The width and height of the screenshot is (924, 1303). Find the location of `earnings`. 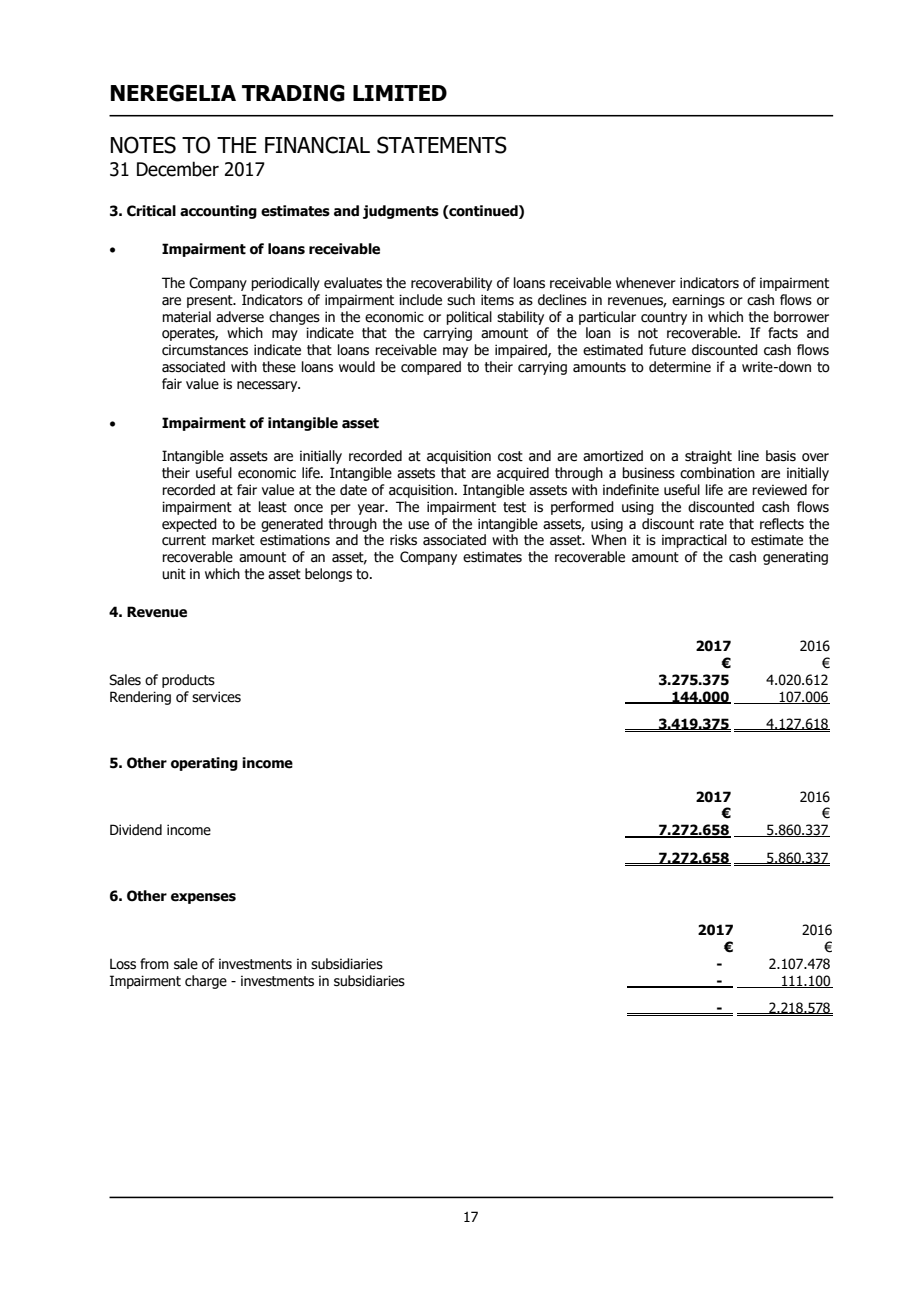

earnings is located at coordinates (698, 301).
